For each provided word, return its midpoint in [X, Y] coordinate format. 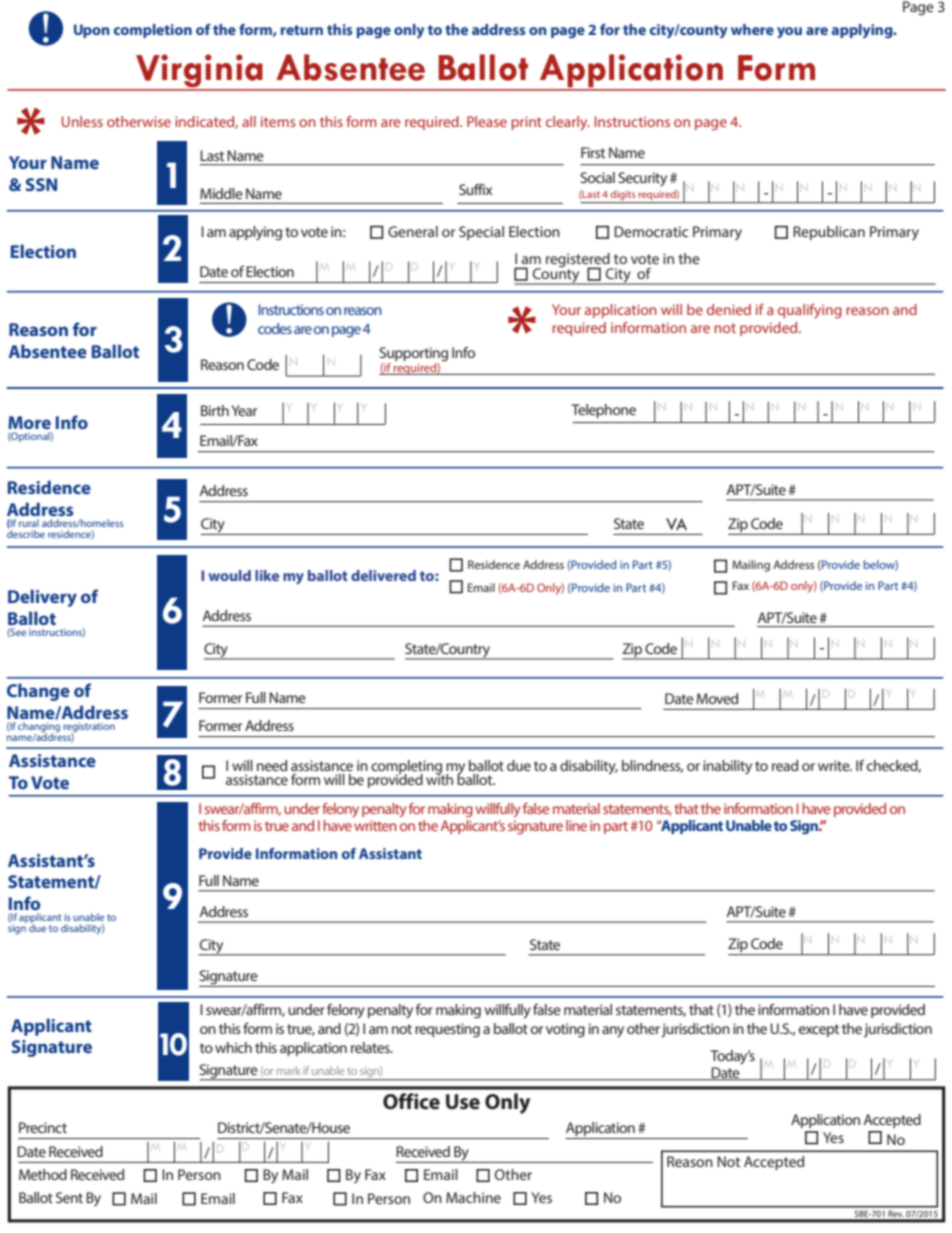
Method [43, 1174]
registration [89, 728]
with [439, 778]
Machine [473, 1197]
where [752, 29]
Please [487, 121]
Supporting [413, 355]
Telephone [603, 411]
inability [727, 767]
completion [153, 31]
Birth [215, 410]
